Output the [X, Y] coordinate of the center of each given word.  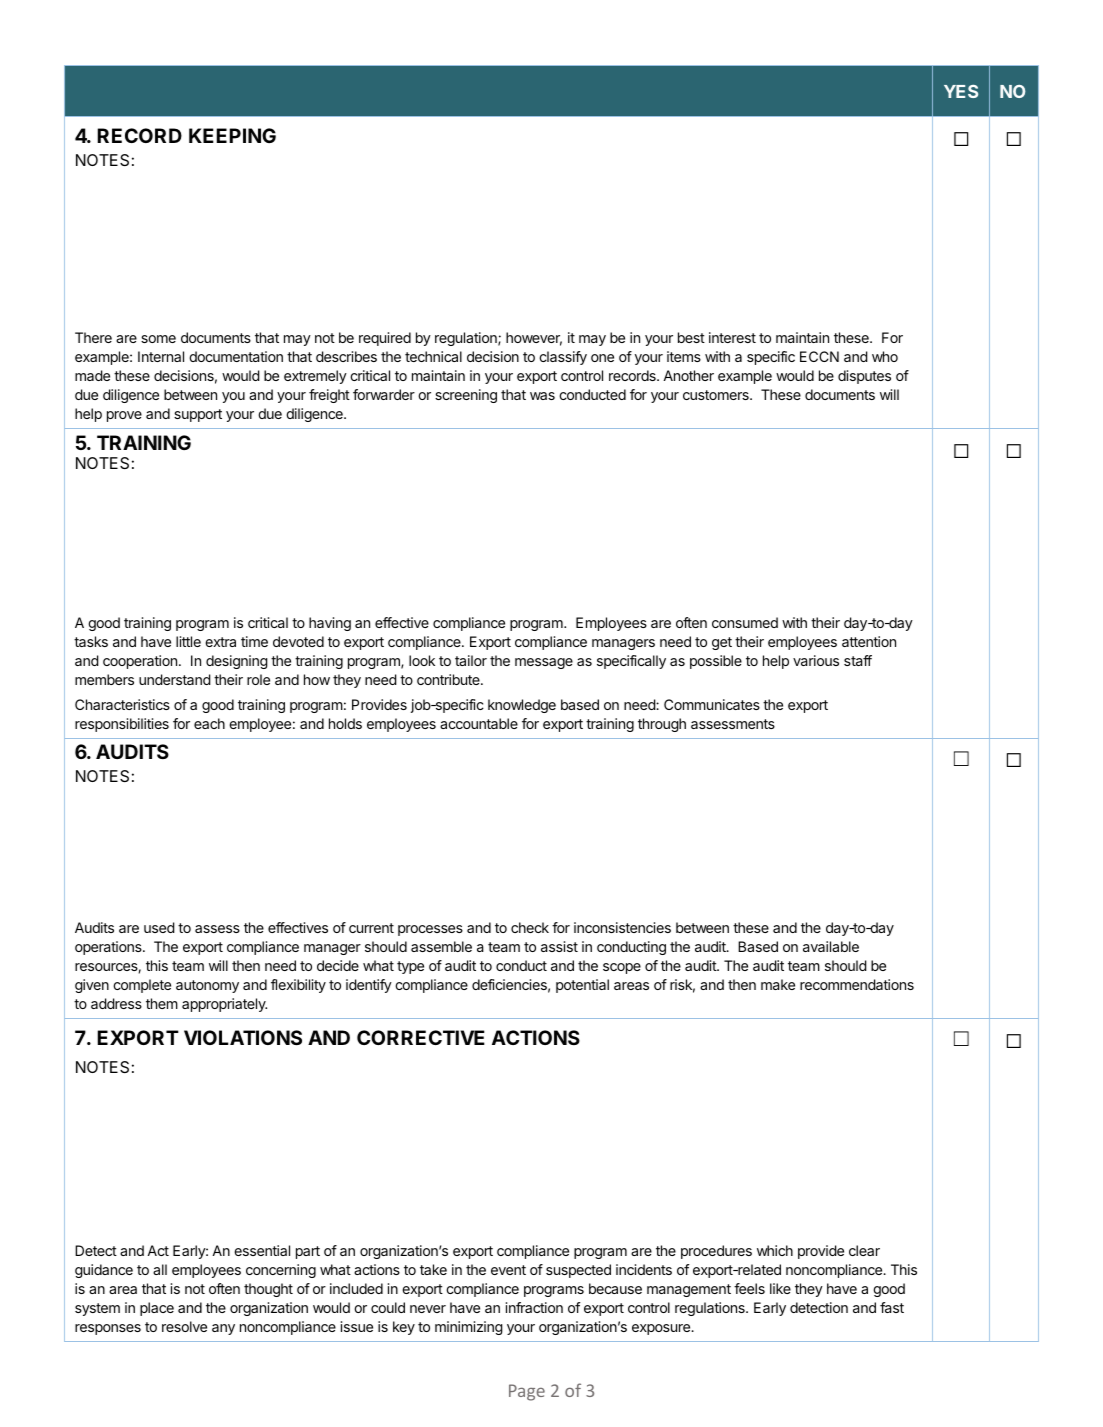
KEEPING [232, 135]
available [831, 946]
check [530, 927]
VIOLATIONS [243, 1037]
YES [961, 91]
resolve [184, 1326]
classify [563, 358]
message [544, 663]
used [159, 927]
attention [869, 641]
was [542, 396]
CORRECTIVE [421, 1037]
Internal [161, 356]
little [188, 641]
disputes [864, 377]
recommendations [857, 984]
